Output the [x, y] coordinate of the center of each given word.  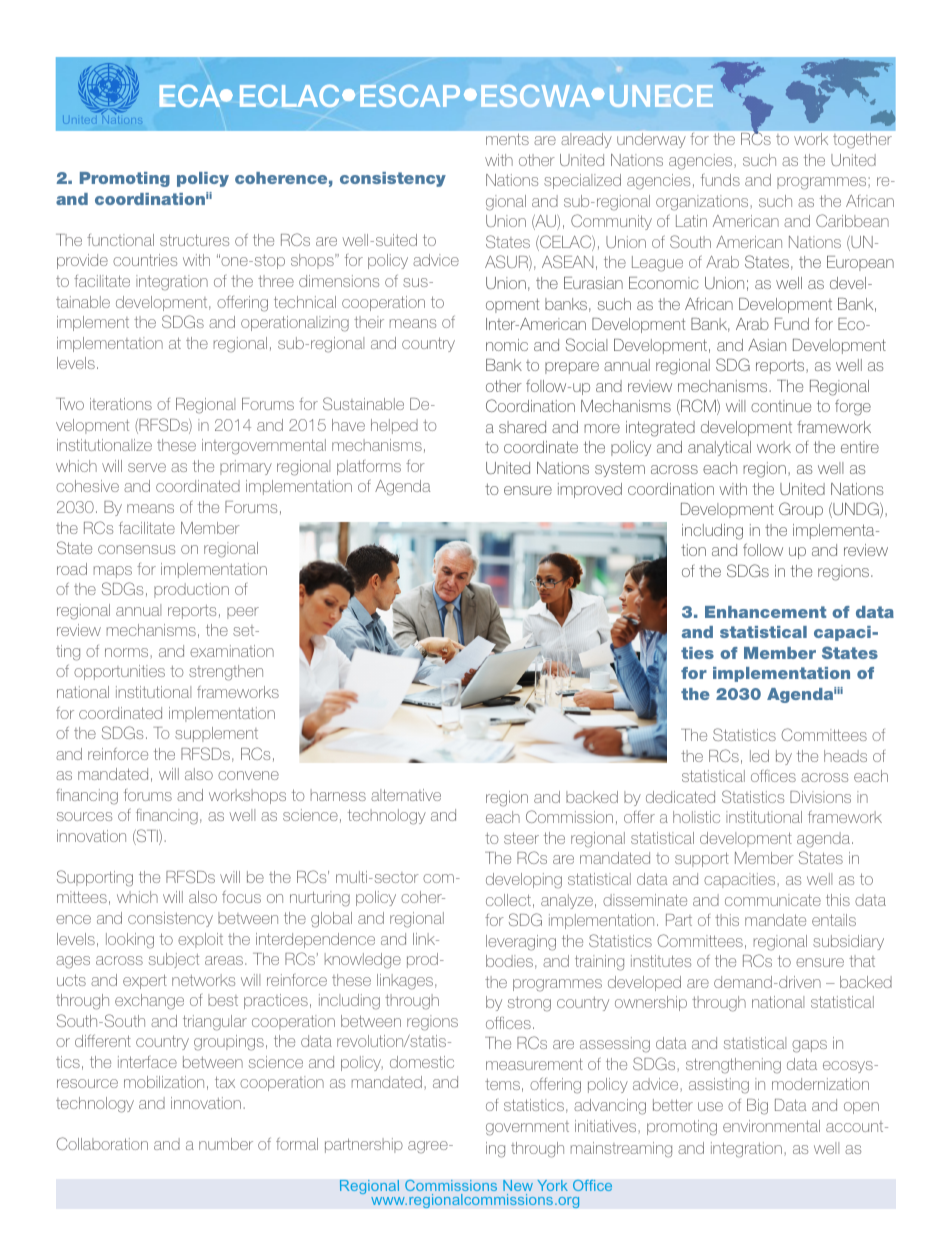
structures [194, 240]
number [226, 1144]
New [518, 1185]
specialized [582, 181]
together [862, 140]
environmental [771, 1126]
